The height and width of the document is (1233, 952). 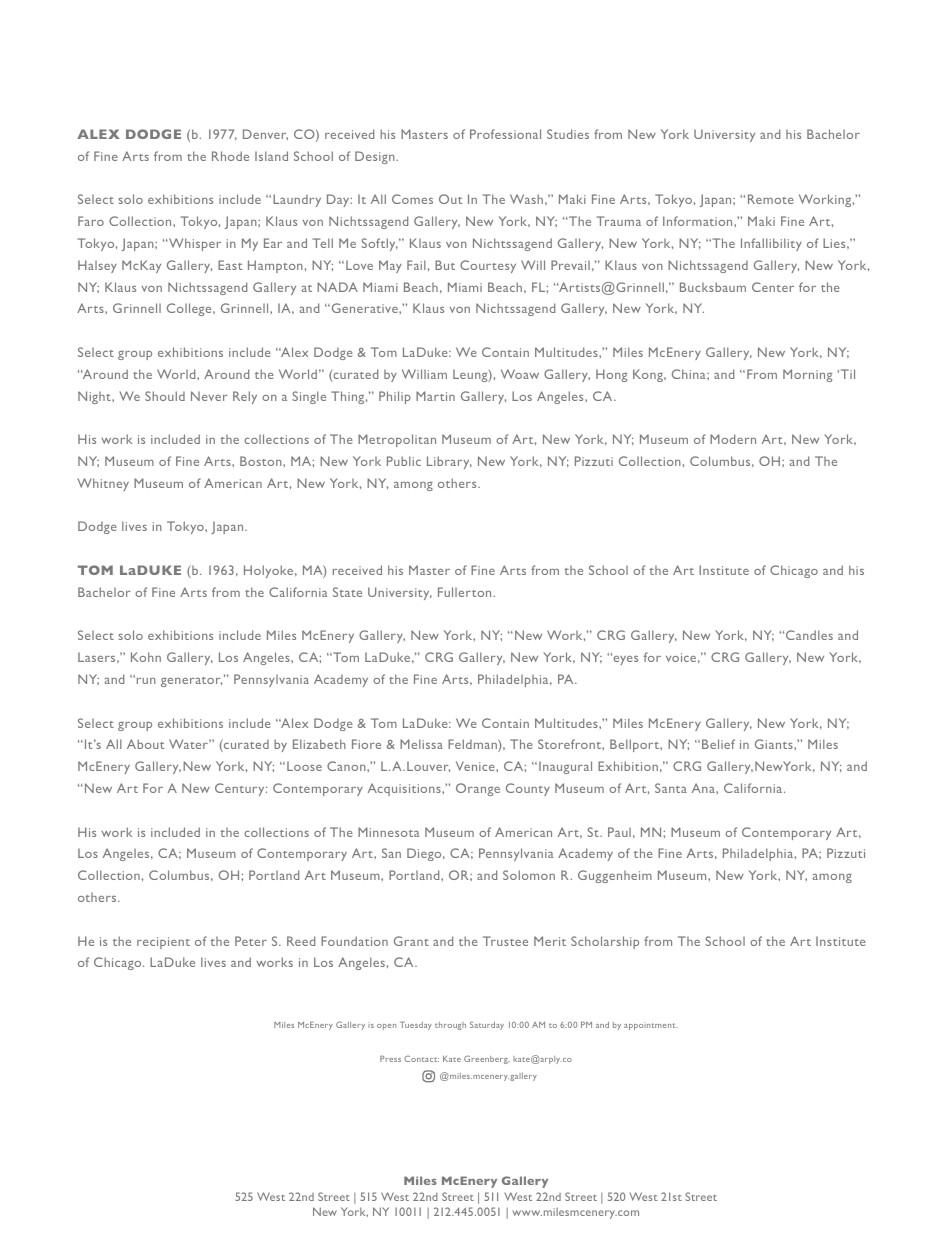 What do you see at coordinates (230, 156) in the document?
I see `Rhode` at bounding box center [230, 156].
